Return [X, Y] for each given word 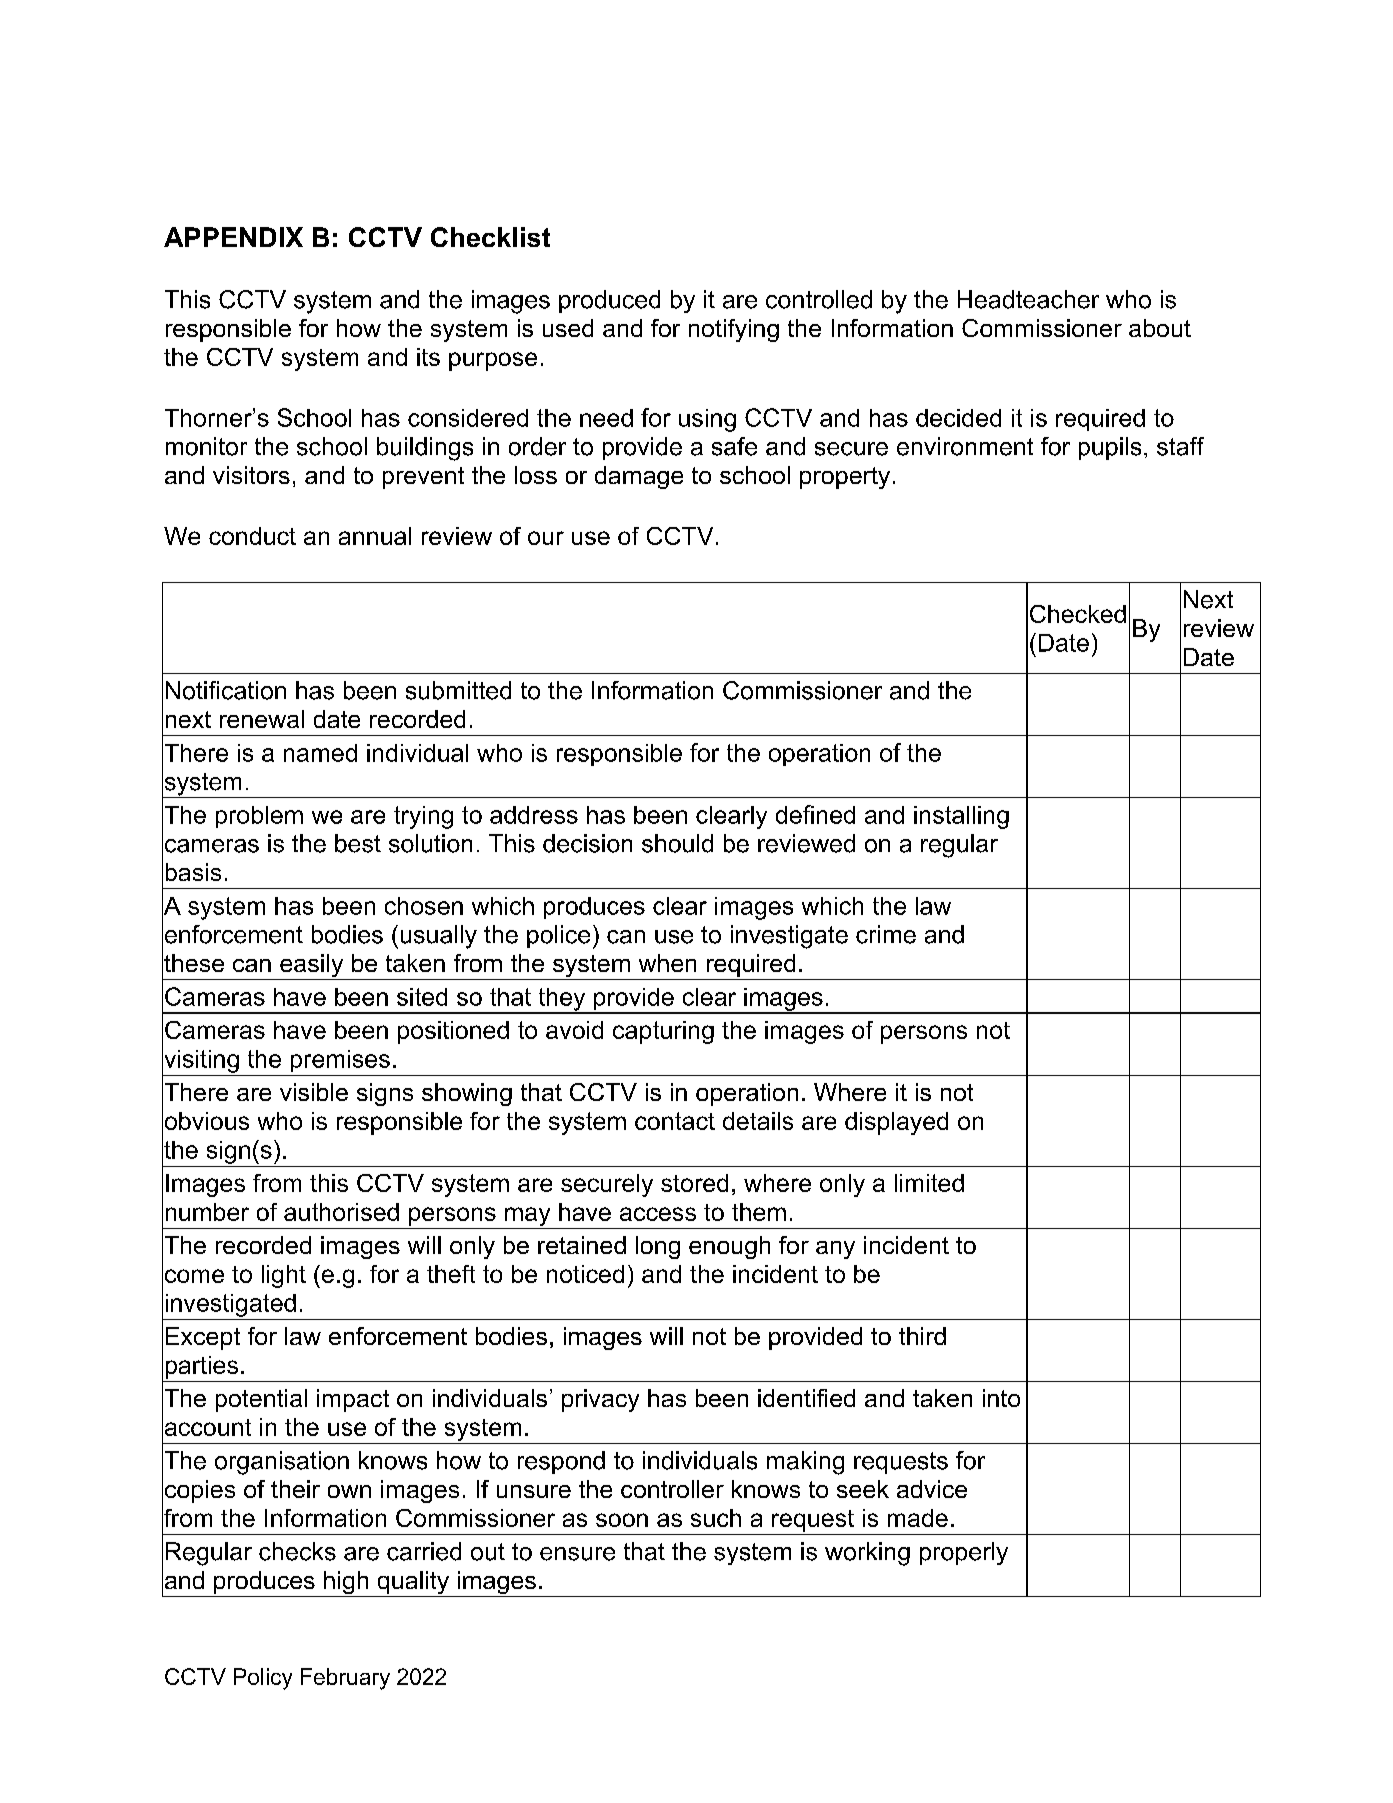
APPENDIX [233, 237]
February [345, 1679]
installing [961, 817]
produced [609, 301]
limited [929, 1183]
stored [694, 1183]
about [1160, 328]
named [320, 753]
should [677, 843]
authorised [341, 1212]
